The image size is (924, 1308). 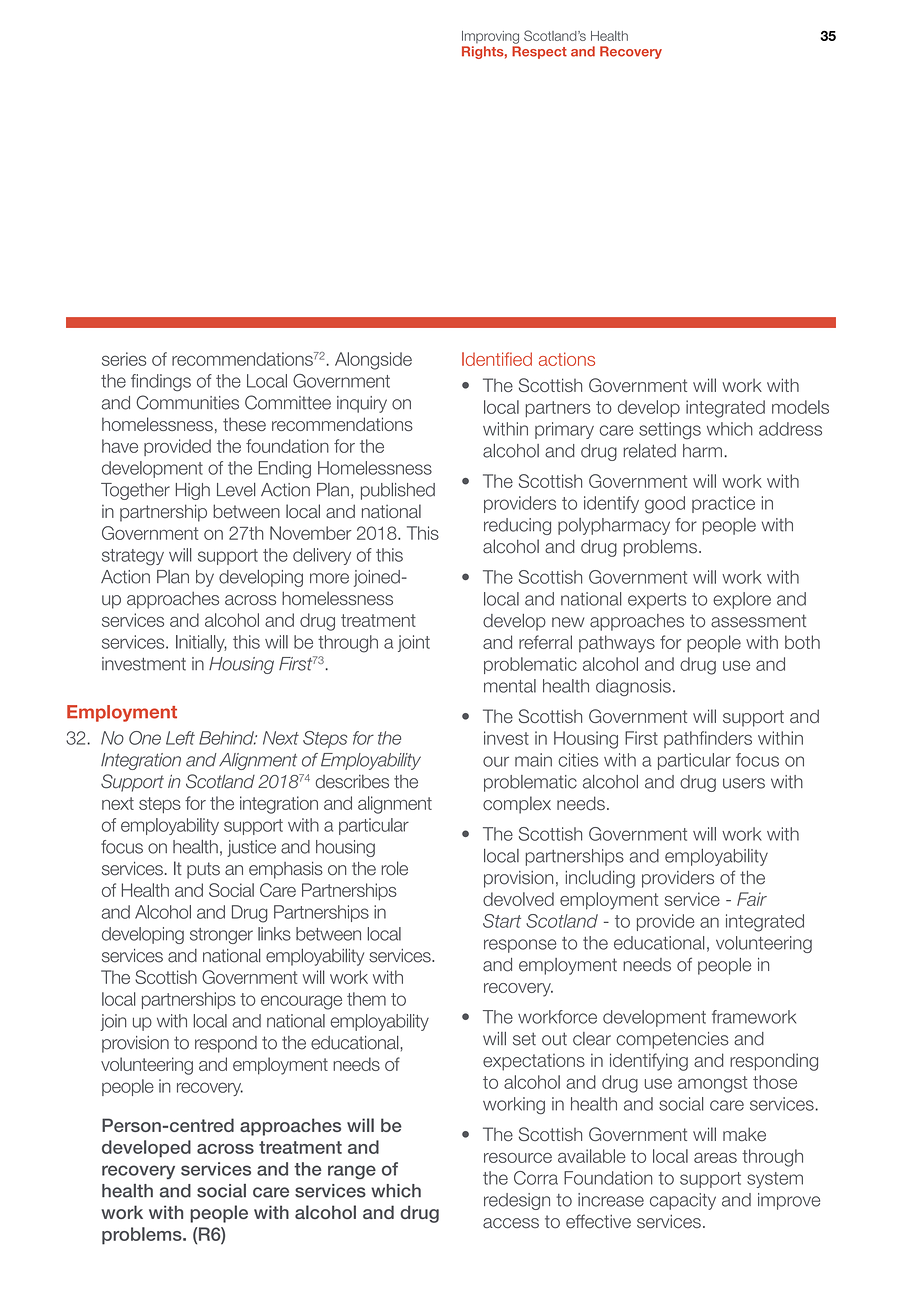 I want to click on Fair, so click(x=752, y=899).
